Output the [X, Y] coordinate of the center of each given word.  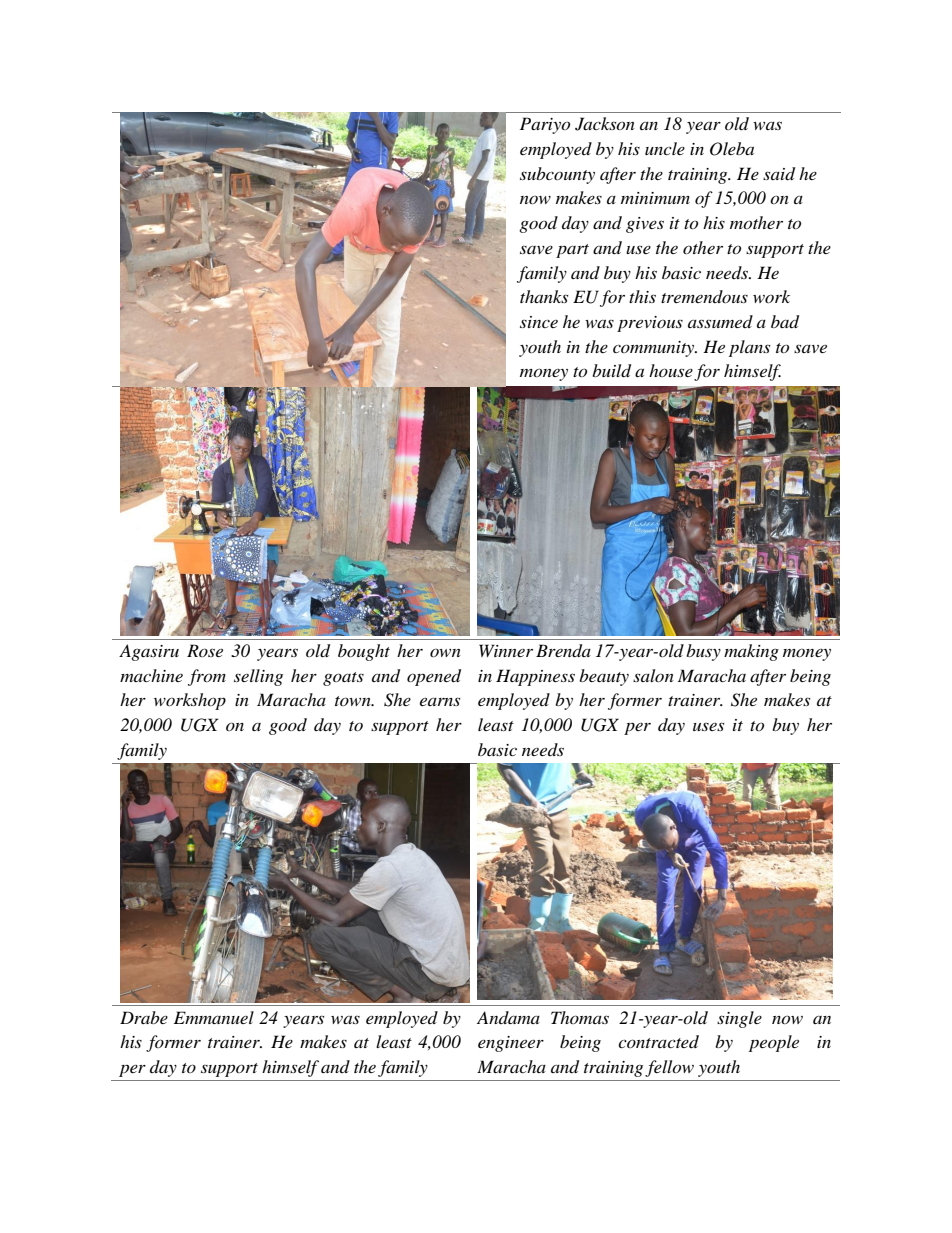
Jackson [605, 124]
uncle [665, 148]
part [572, 251]
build [611, 371]
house [671, 370]
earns [440, 701]
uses [708, 726]
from [207, 677]
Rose [205, 650]
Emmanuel [214, 1017]
